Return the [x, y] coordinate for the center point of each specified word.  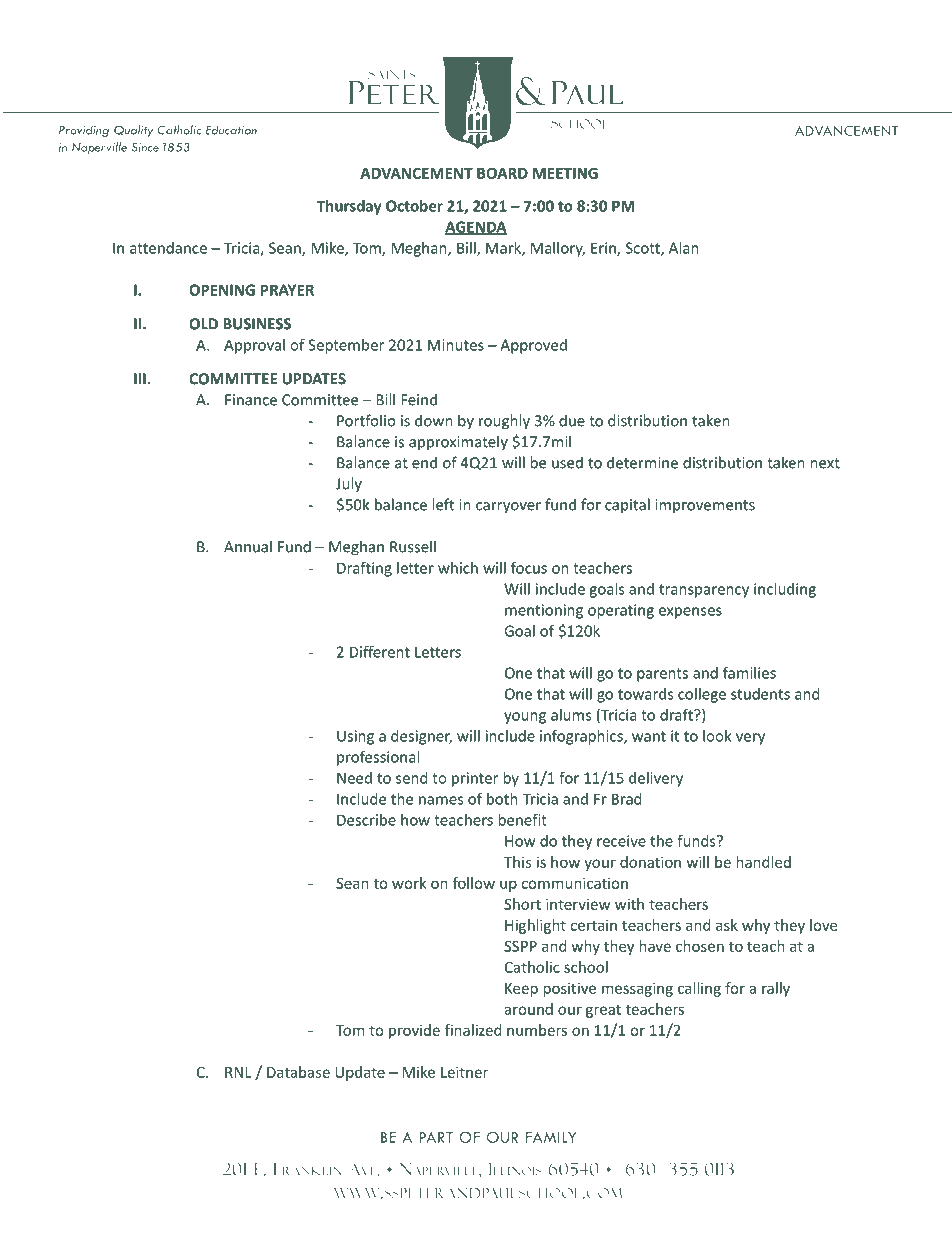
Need [354, 778]
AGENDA [476, 228]
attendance [168, 248]
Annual [248, 546]
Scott [644, 249]
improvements [705, 506]
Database [298, 1072]
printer [475, 779]
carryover [508, 508]
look [717, 736]
